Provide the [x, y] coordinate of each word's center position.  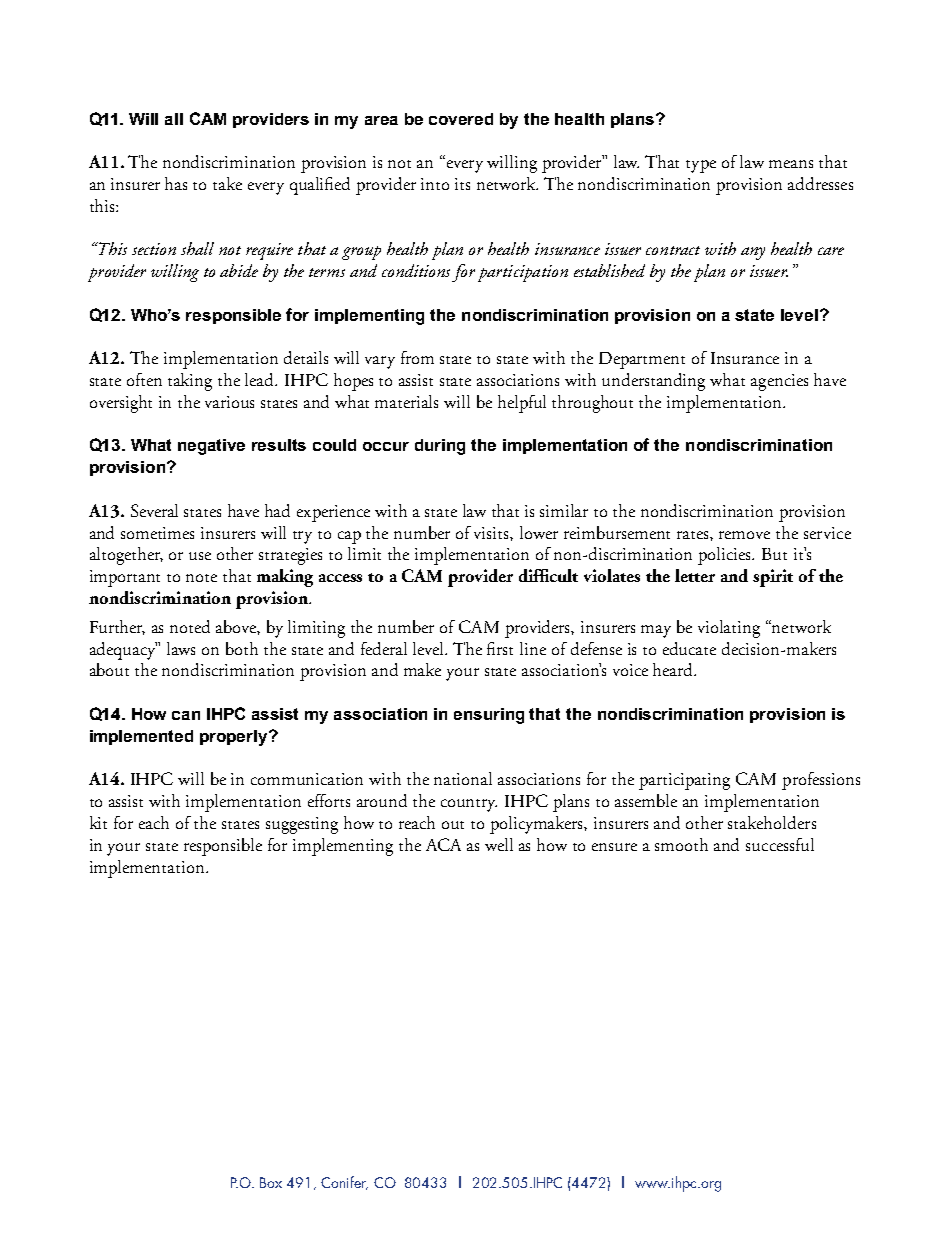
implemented [141, 737]
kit [98, 822]
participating [684, 781]
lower [539, 532]
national [463, 778]
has [176, 183]
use [200, 556]
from [417, 357]
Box [271, 1182]
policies [726, 556]
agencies [779, 382]
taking [190, 382]
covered [461, 119]
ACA [443, 844]
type [701, 166]
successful [780, 844]
